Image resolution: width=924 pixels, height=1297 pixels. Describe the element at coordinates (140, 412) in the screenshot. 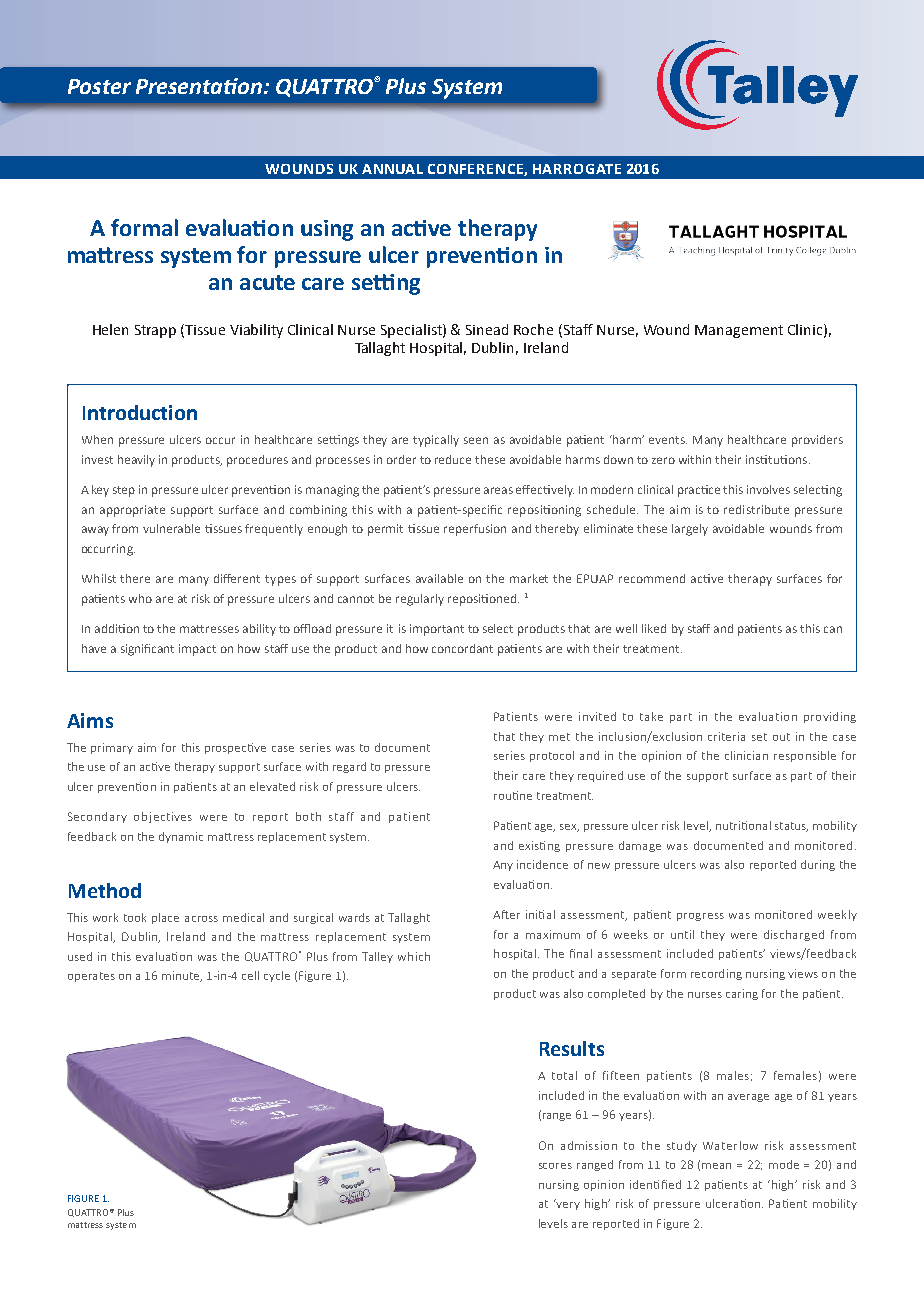

I see `Introduction` at that location.
